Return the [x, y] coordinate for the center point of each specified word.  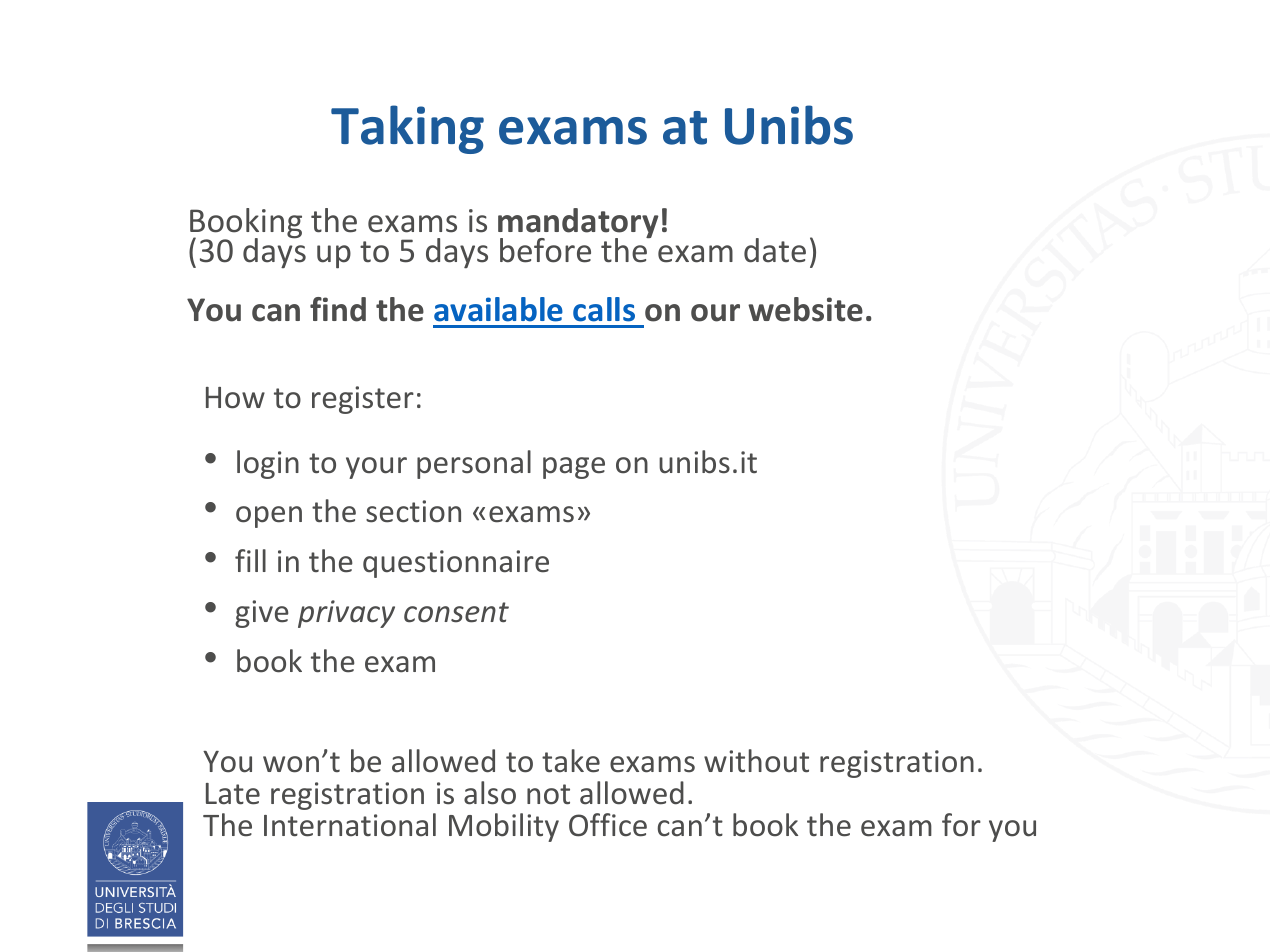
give [262, 614]
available [498, 309]
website [805, 309]
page [574, 468]
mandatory [578, 224]
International [350, 825]
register [363, 400]
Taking [407, 129]
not [548, 794]
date [775, 250]
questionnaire [456, 564]
